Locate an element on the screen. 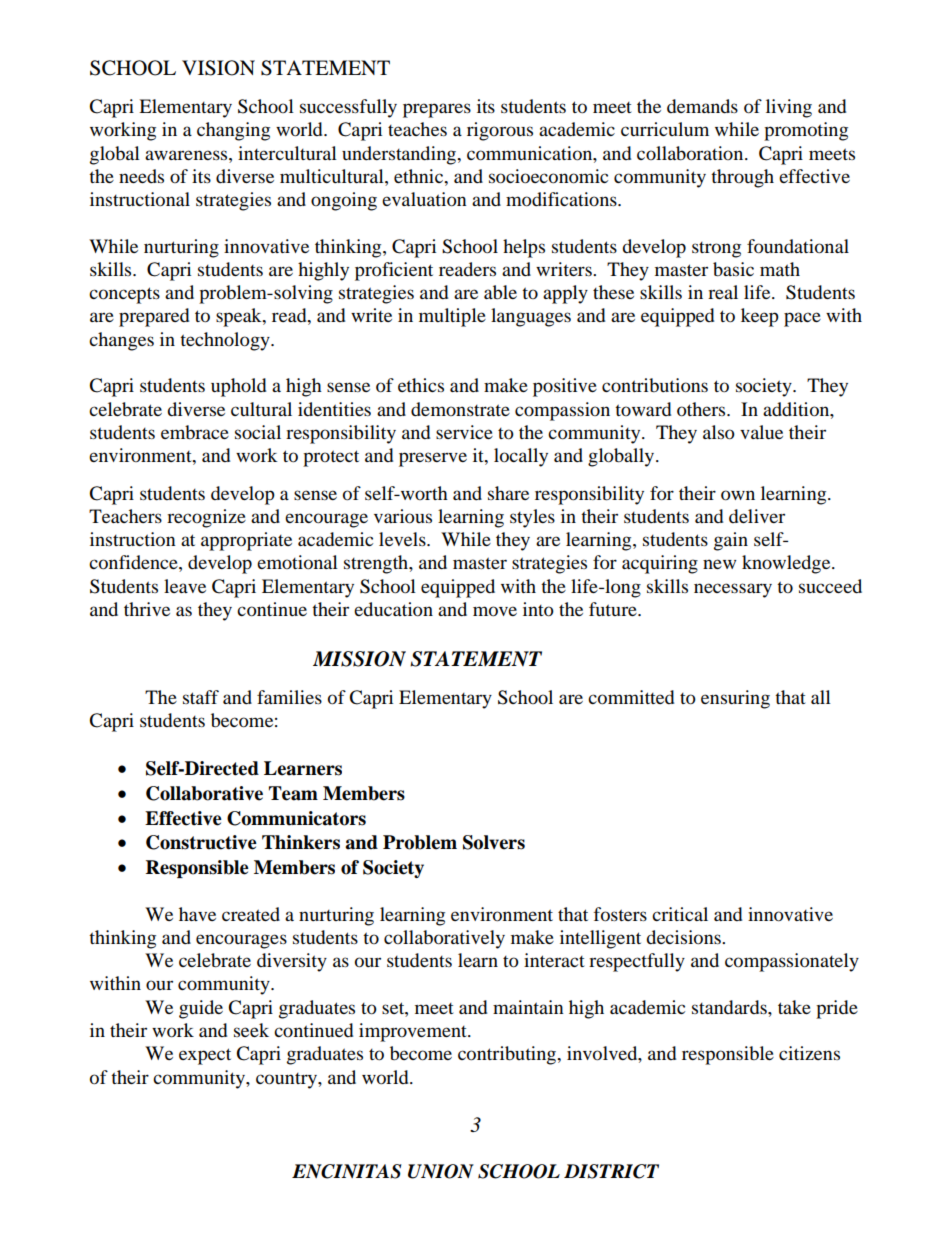  critical is located at coordinates (680, 914).
